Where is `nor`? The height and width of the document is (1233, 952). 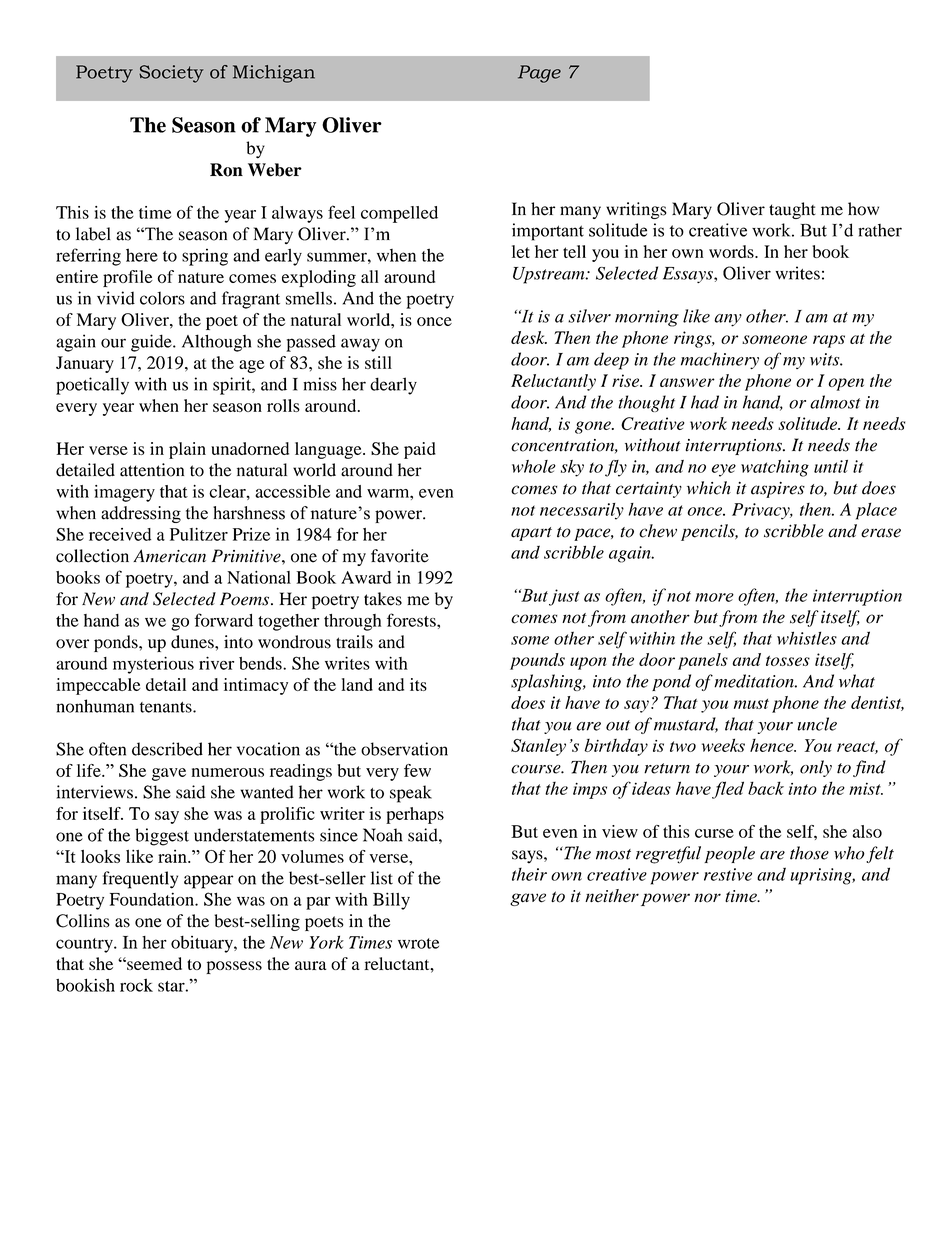
nor is located at coordinates (707, 898).
